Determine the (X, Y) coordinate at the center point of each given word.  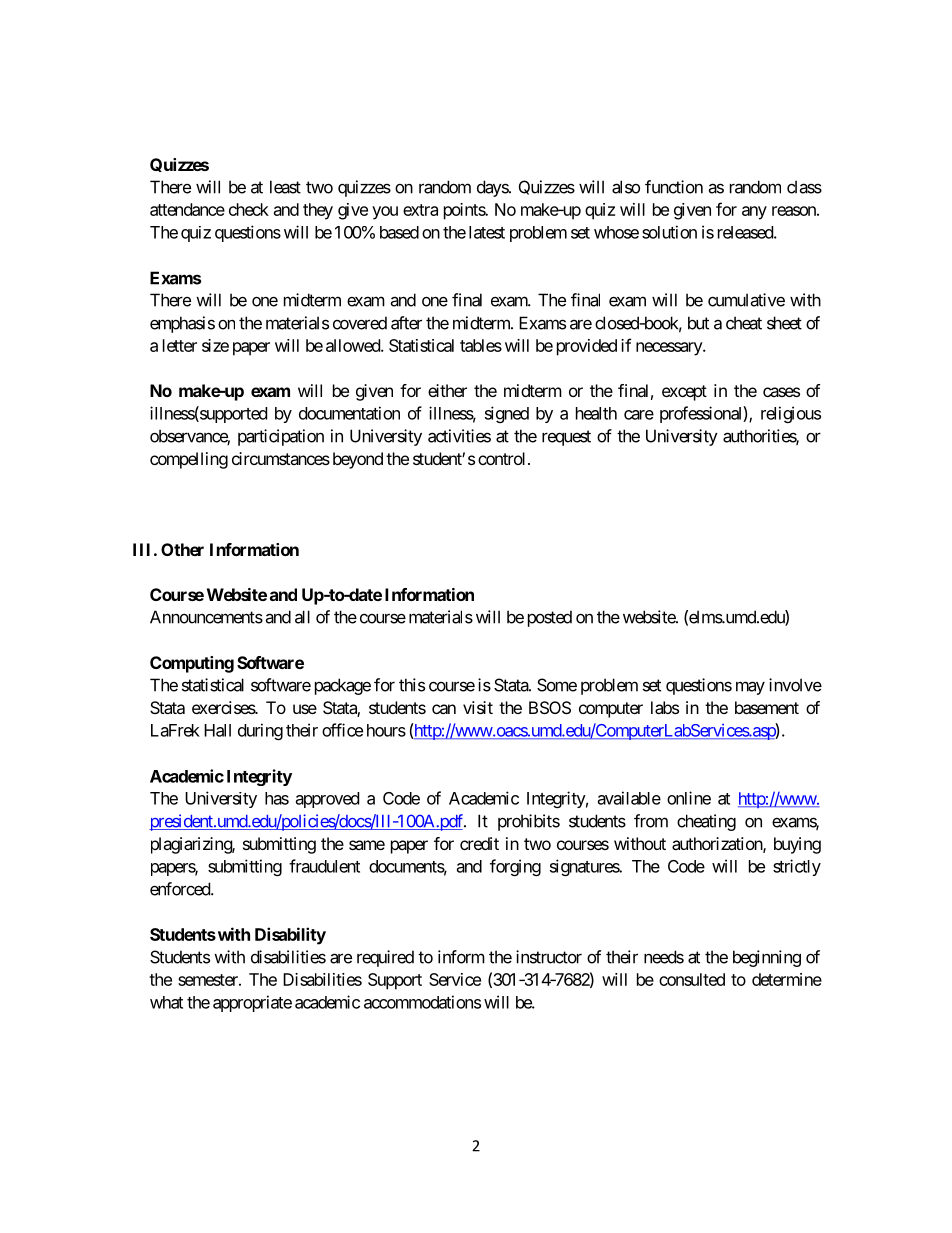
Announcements (206, 617)
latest (487, 232)
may (750, 688)
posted (550, 618)
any (754, 213)
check (249, 209)
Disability (290, 936)
